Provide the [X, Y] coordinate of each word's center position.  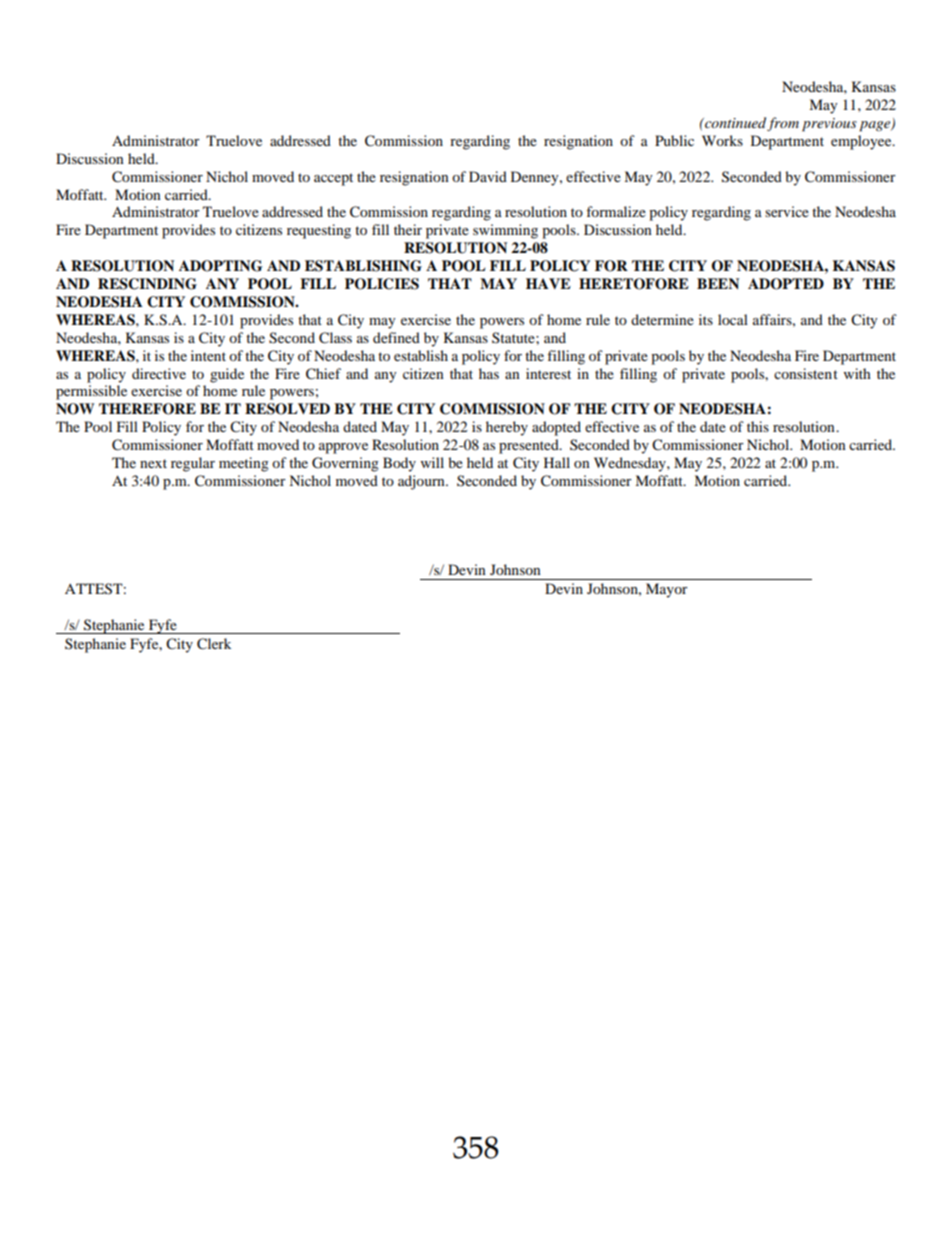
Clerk [214, 644]
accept [333, 179]
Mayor [667, 590]
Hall [557, 462]
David [488, 176]
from [783, 124]
